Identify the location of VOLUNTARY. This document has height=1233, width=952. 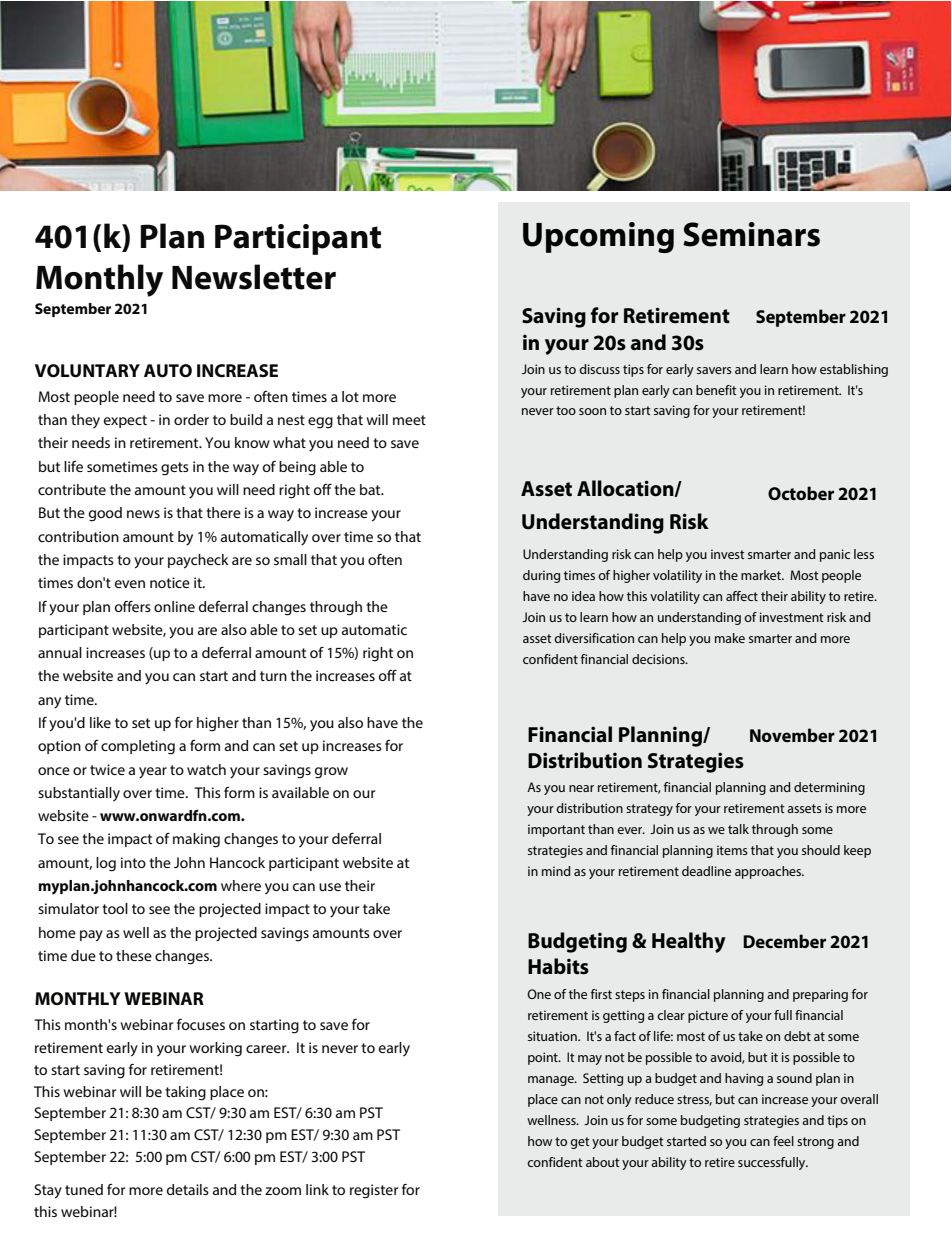
(87, 371).
